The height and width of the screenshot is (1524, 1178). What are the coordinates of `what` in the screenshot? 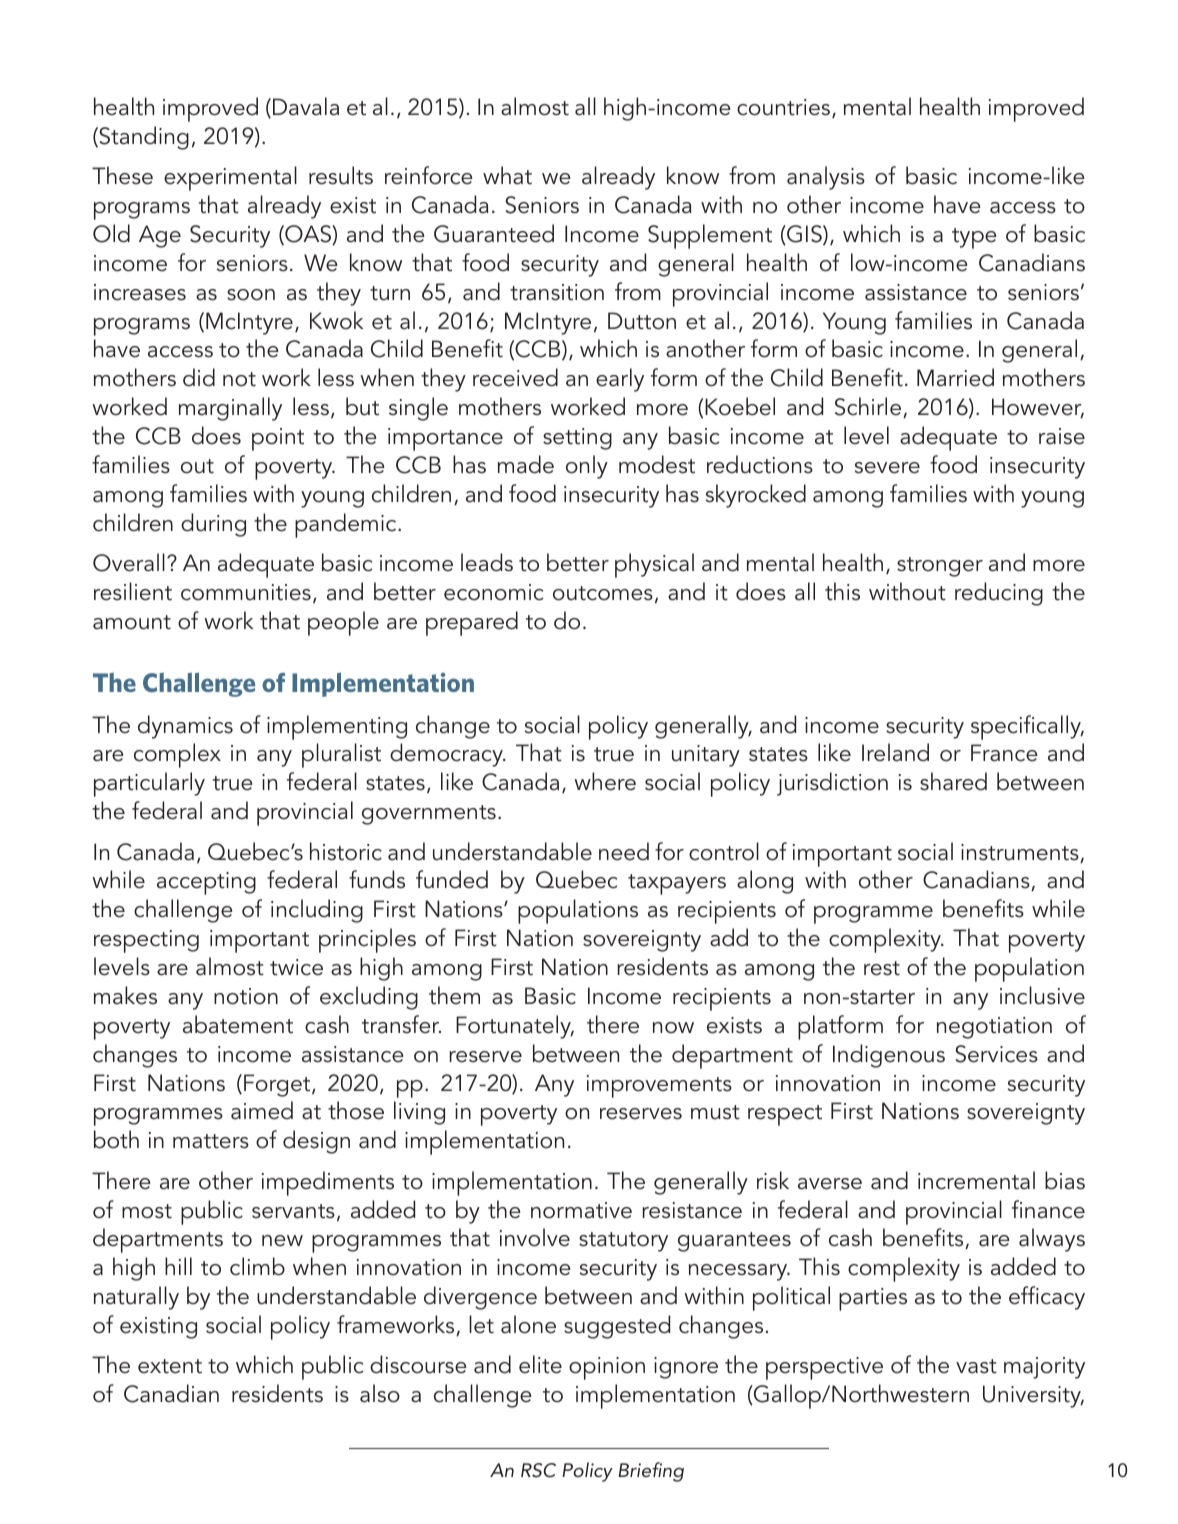 It's located at (507, 175).
